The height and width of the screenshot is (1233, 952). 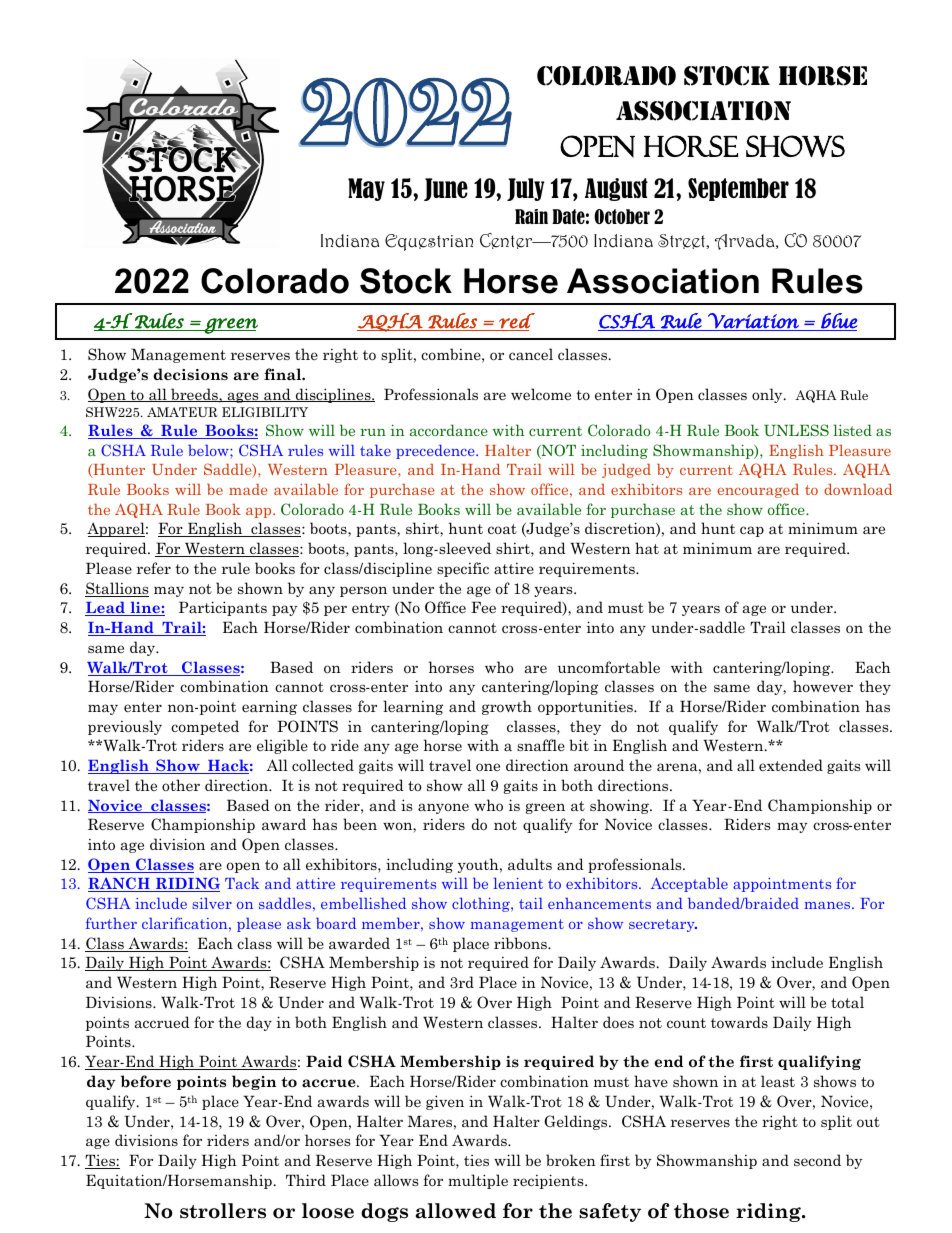 I want to click on September, so click(x=738, y=189).
